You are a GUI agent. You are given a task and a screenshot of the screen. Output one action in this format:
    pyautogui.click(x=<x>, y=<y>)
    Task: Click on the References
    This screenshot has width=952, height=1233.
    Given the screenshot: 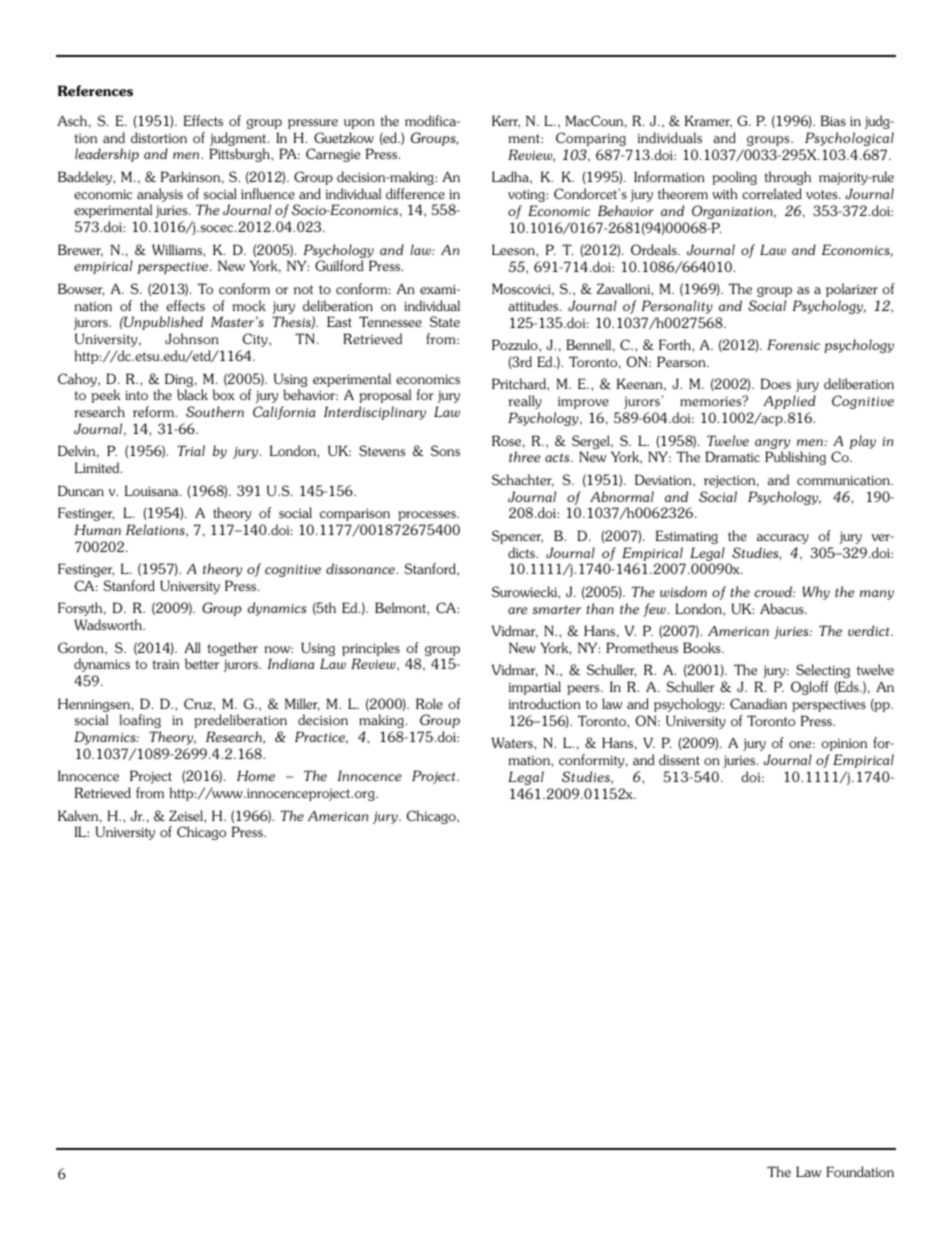 What is the action you would take?
    pyautogui.click(x=95, y=90)
